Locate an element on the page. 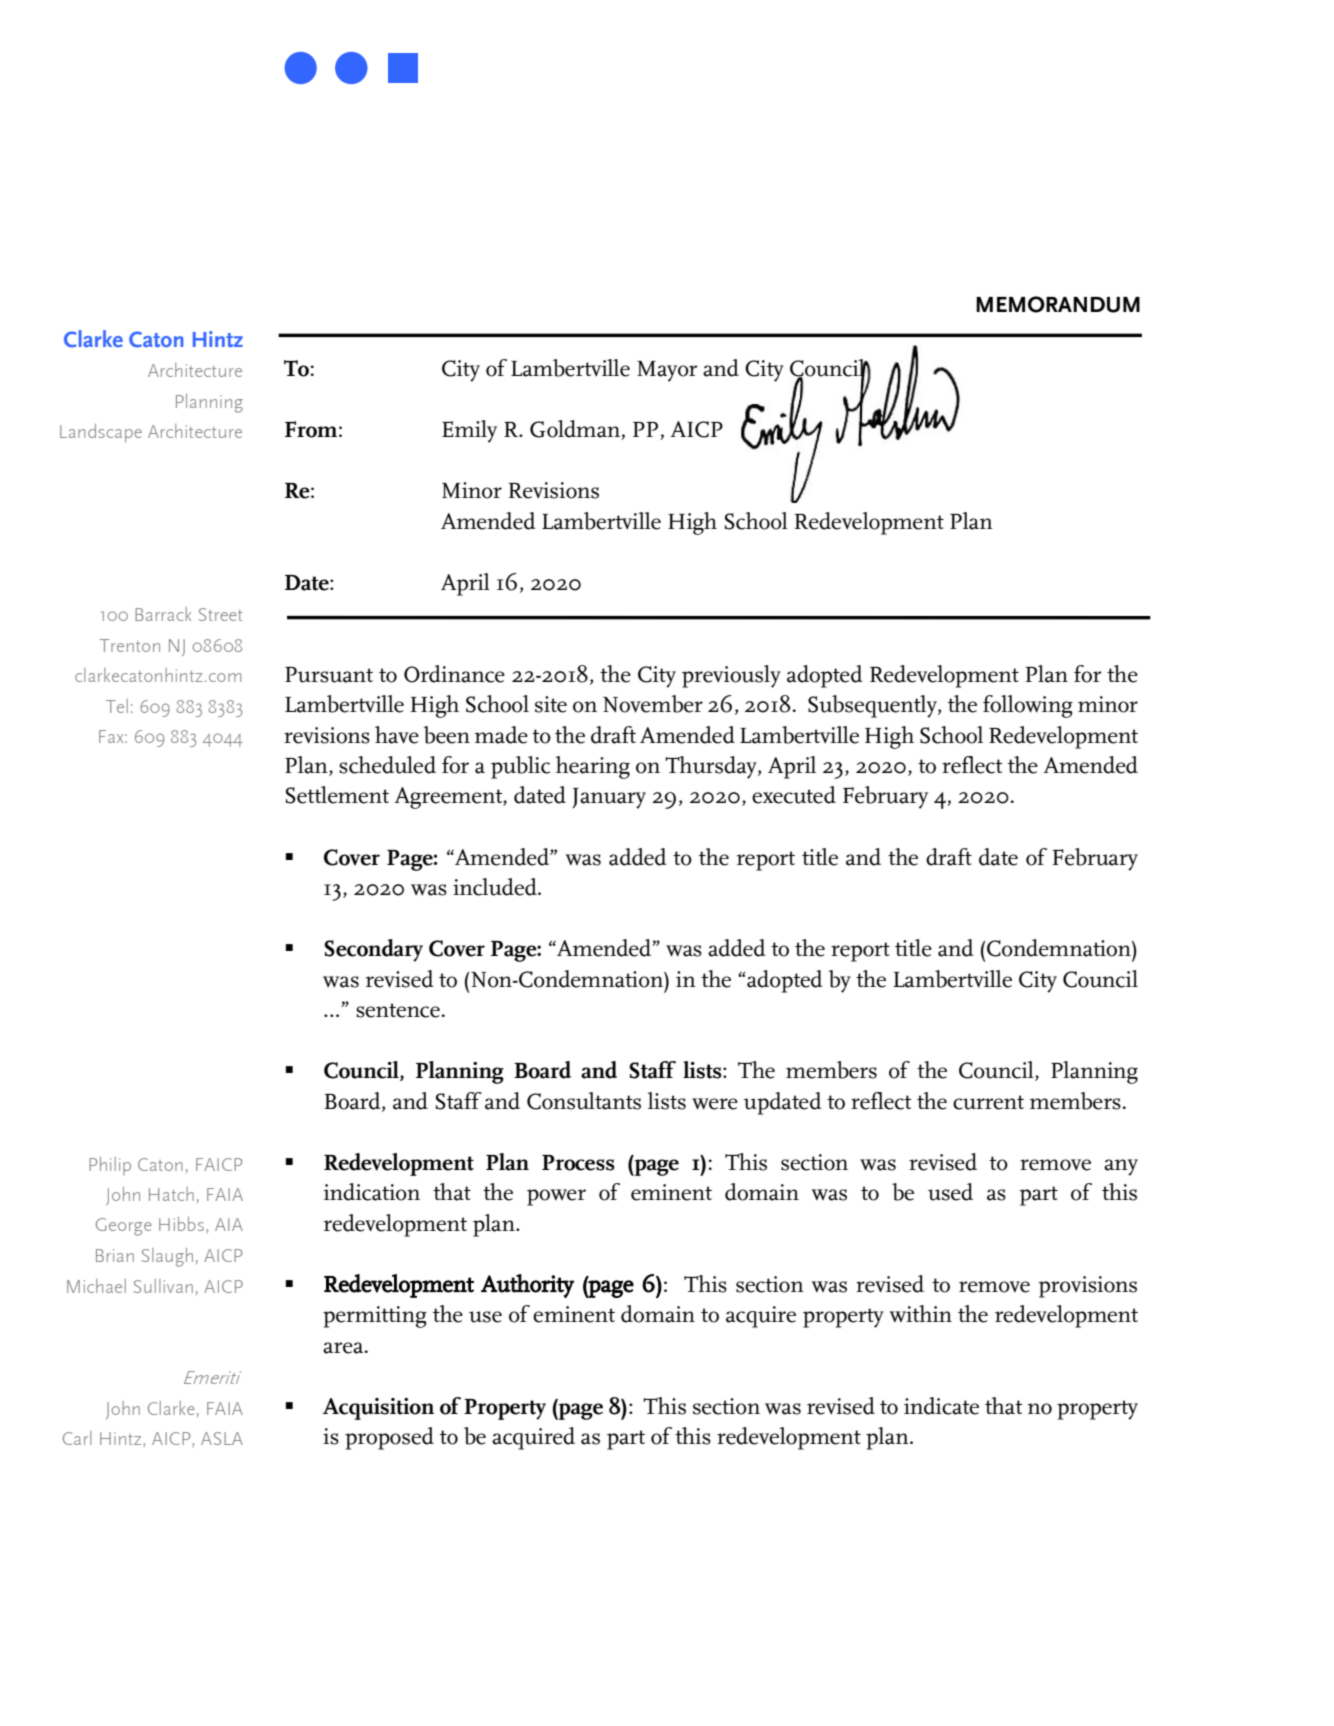  sentence is located at coordinates (399, 1010).
